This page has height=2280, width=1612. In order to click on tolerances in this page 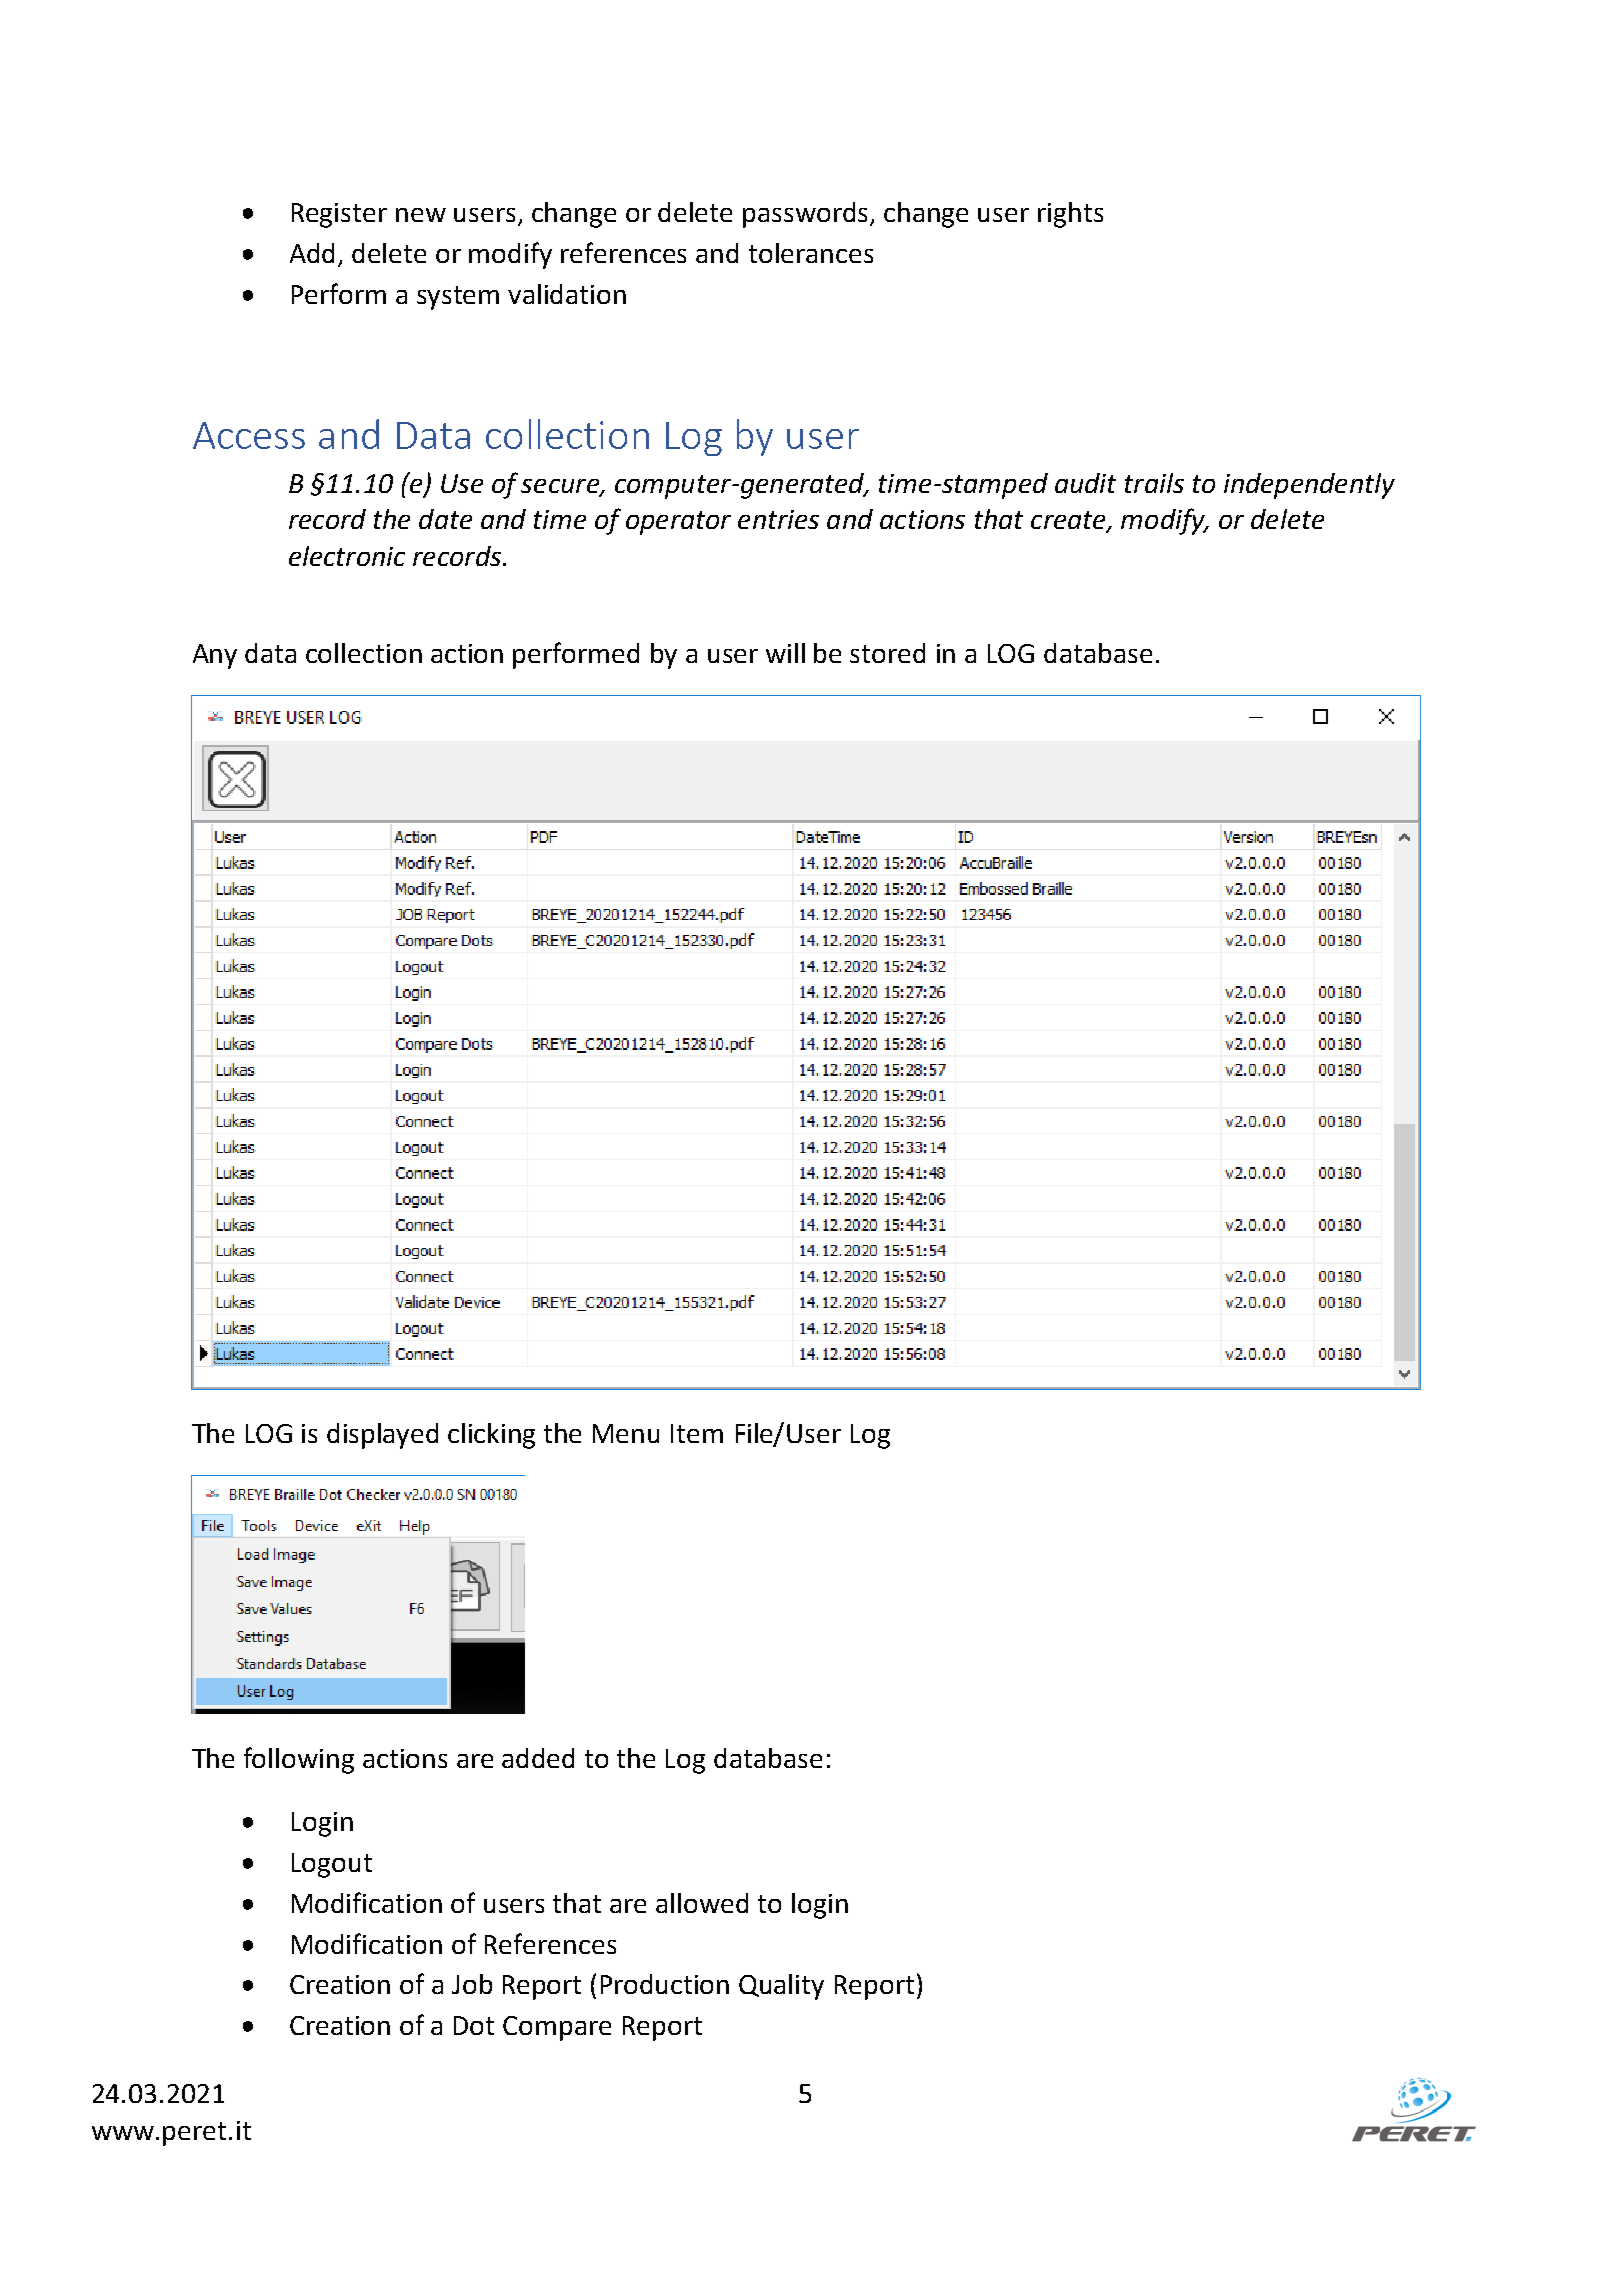, I will do `click(811, 253)`.
